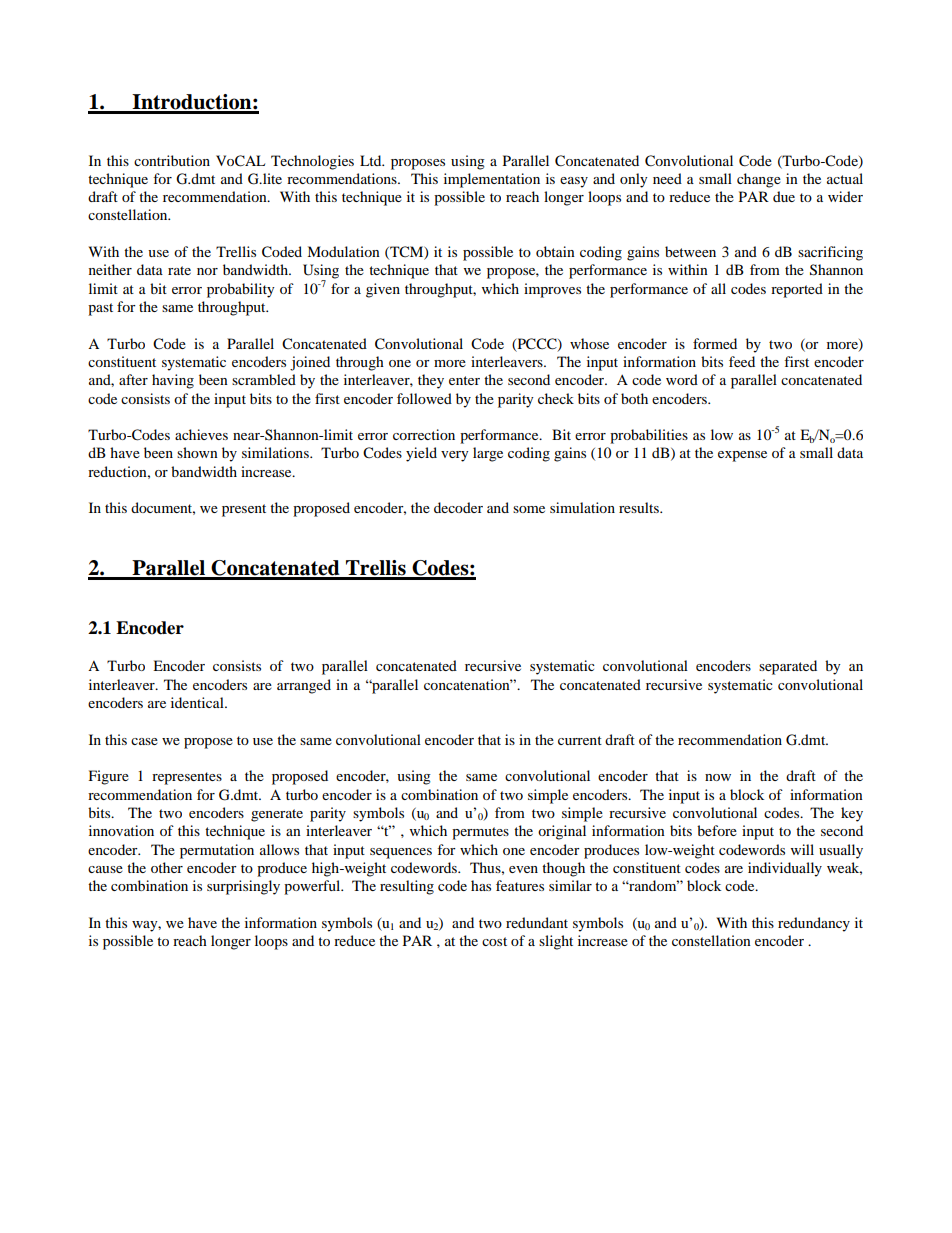 This screenshot has width=952, height=1233. What do you see at coordinates (759, 180) in the screenshot?
I see `change` at bounding box center [759, 180].
